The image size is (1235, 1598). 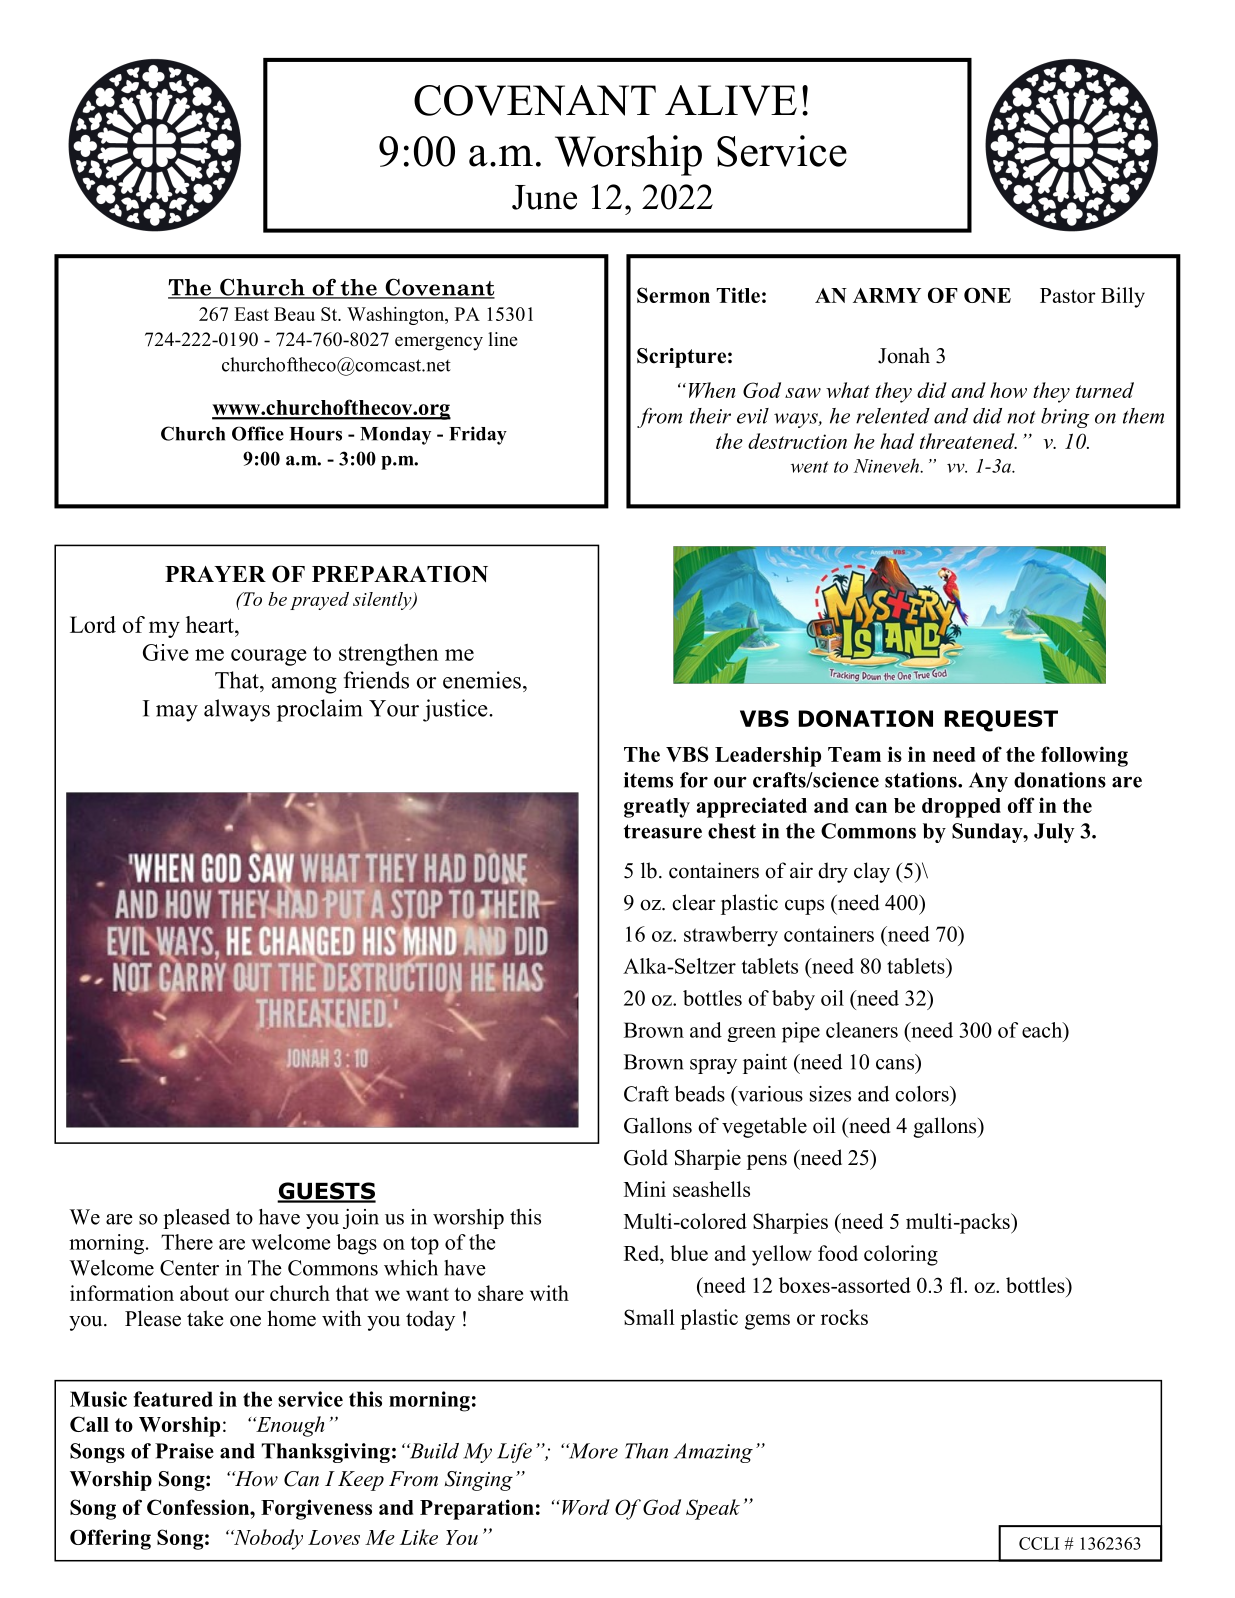 I want to click on Pastor, so click(x=1068, y=295).
